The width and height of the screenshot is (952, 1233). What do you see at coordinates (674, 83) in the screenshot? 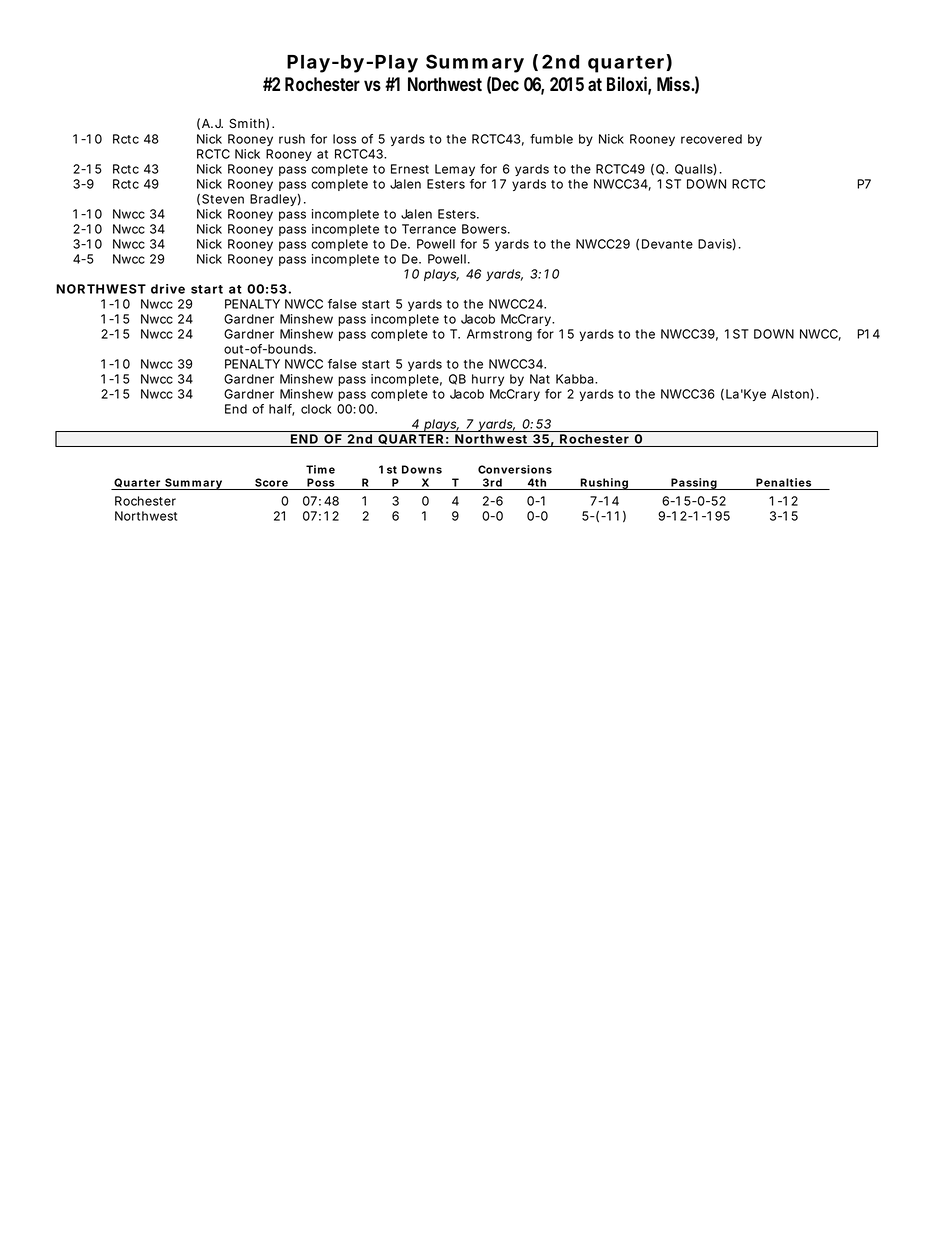
I see `Miss` at bounding box center [674, 83].
